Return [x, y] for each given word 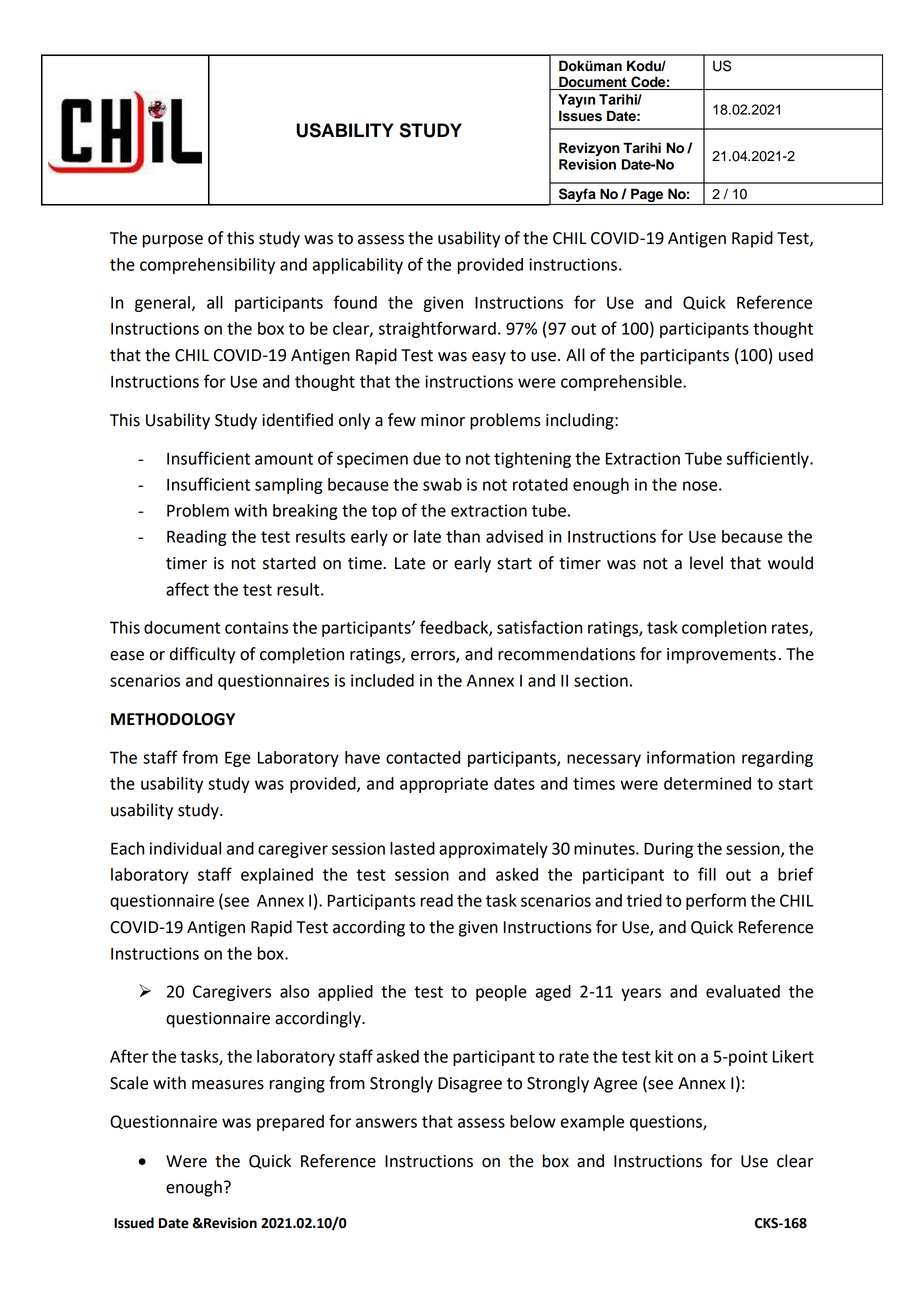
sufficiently [769, 459]
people [501, 993]
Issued [134, 1223]
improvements [721, 656]
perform [716, 901]
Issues [580, 116]
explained [277, 876]
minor [443, 420]
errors [434, 657]
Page [647, 195]
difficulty [203, 655]
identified [297, 420]
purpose [172, 241]
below [533, 1121]
